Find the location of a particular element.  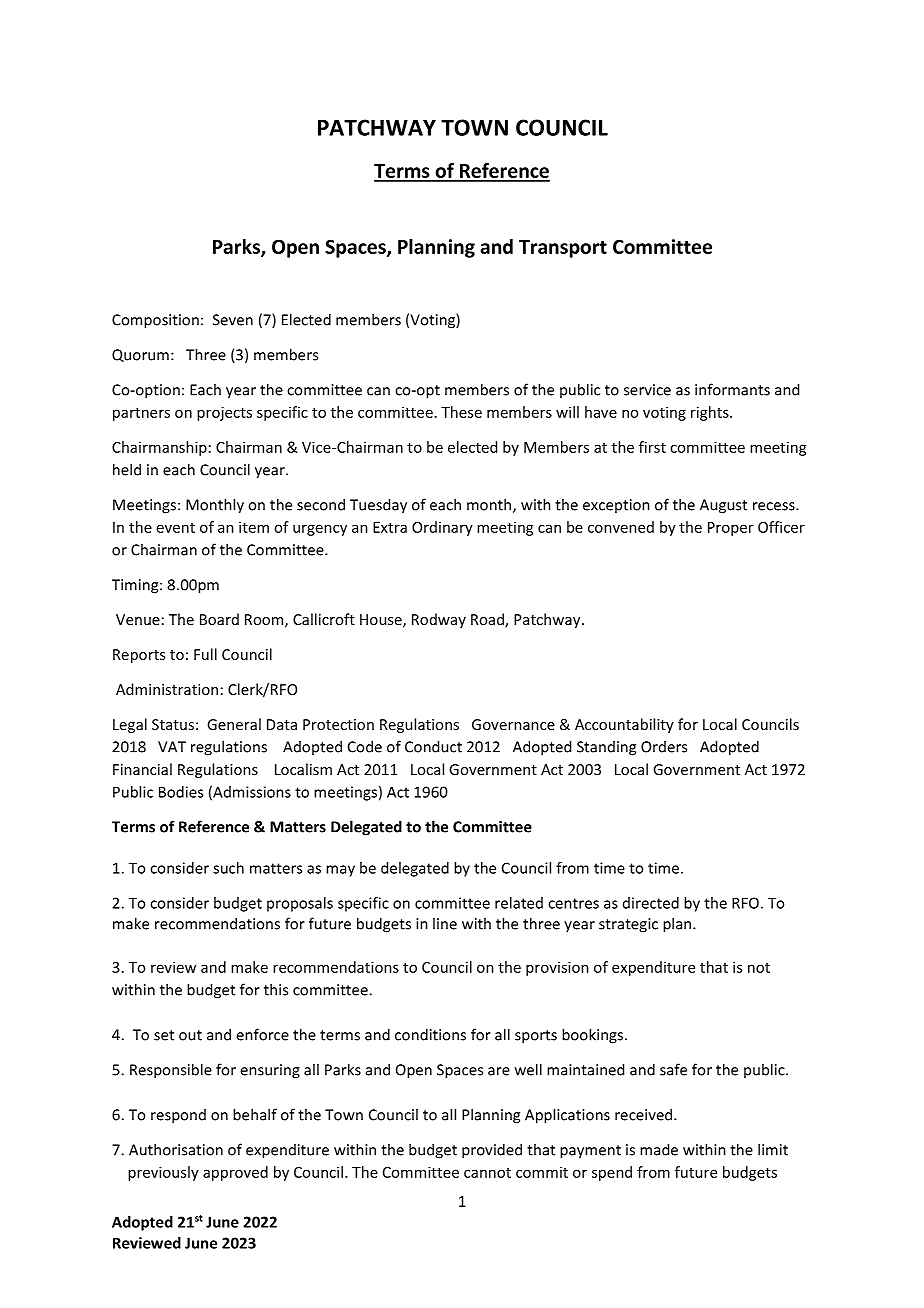

such is located at coordinates (228, 868).
